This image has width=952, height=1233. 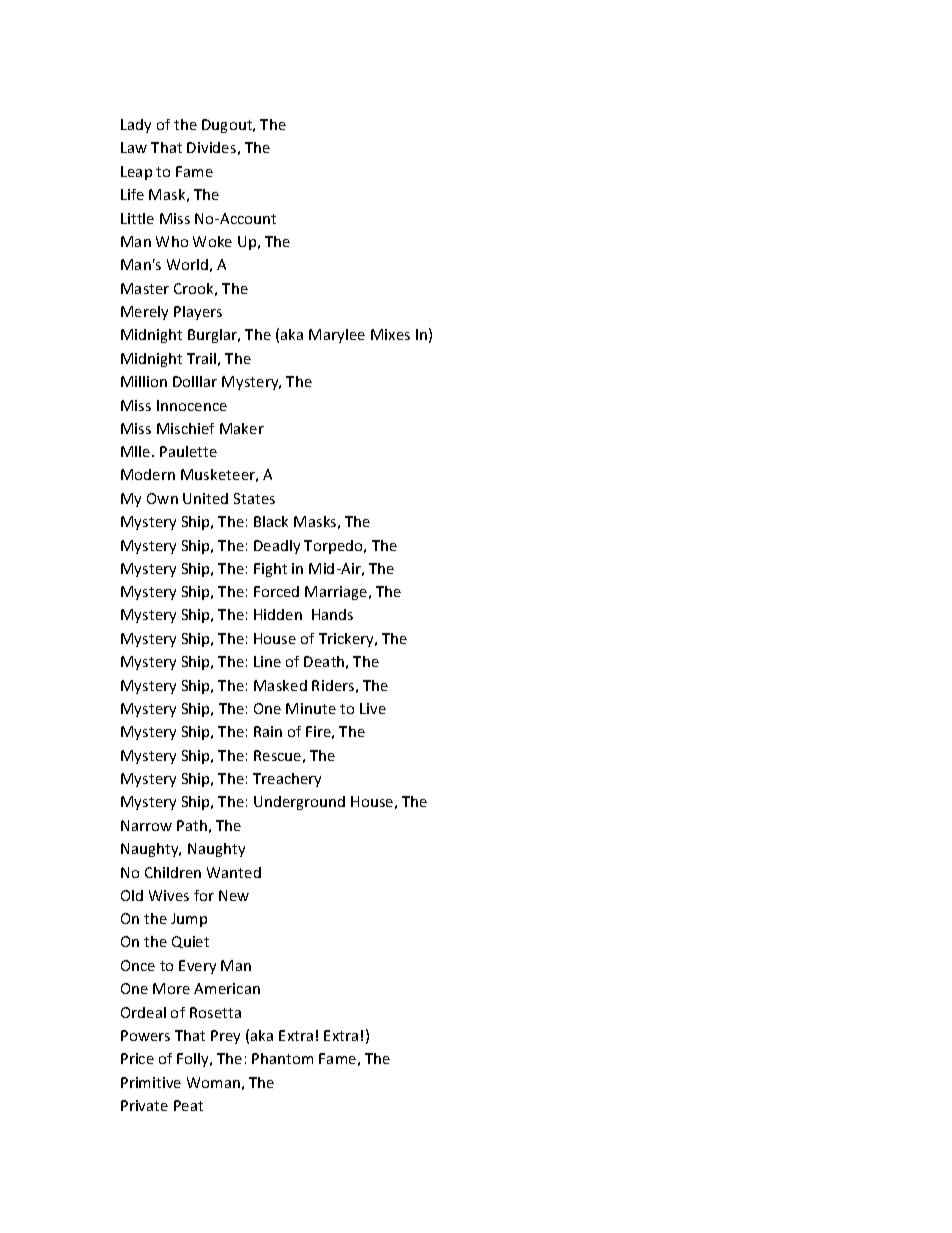 What do you see at coordinates (212, 241) in the image?
I see `Woke` at bounding box center [212, 241].
